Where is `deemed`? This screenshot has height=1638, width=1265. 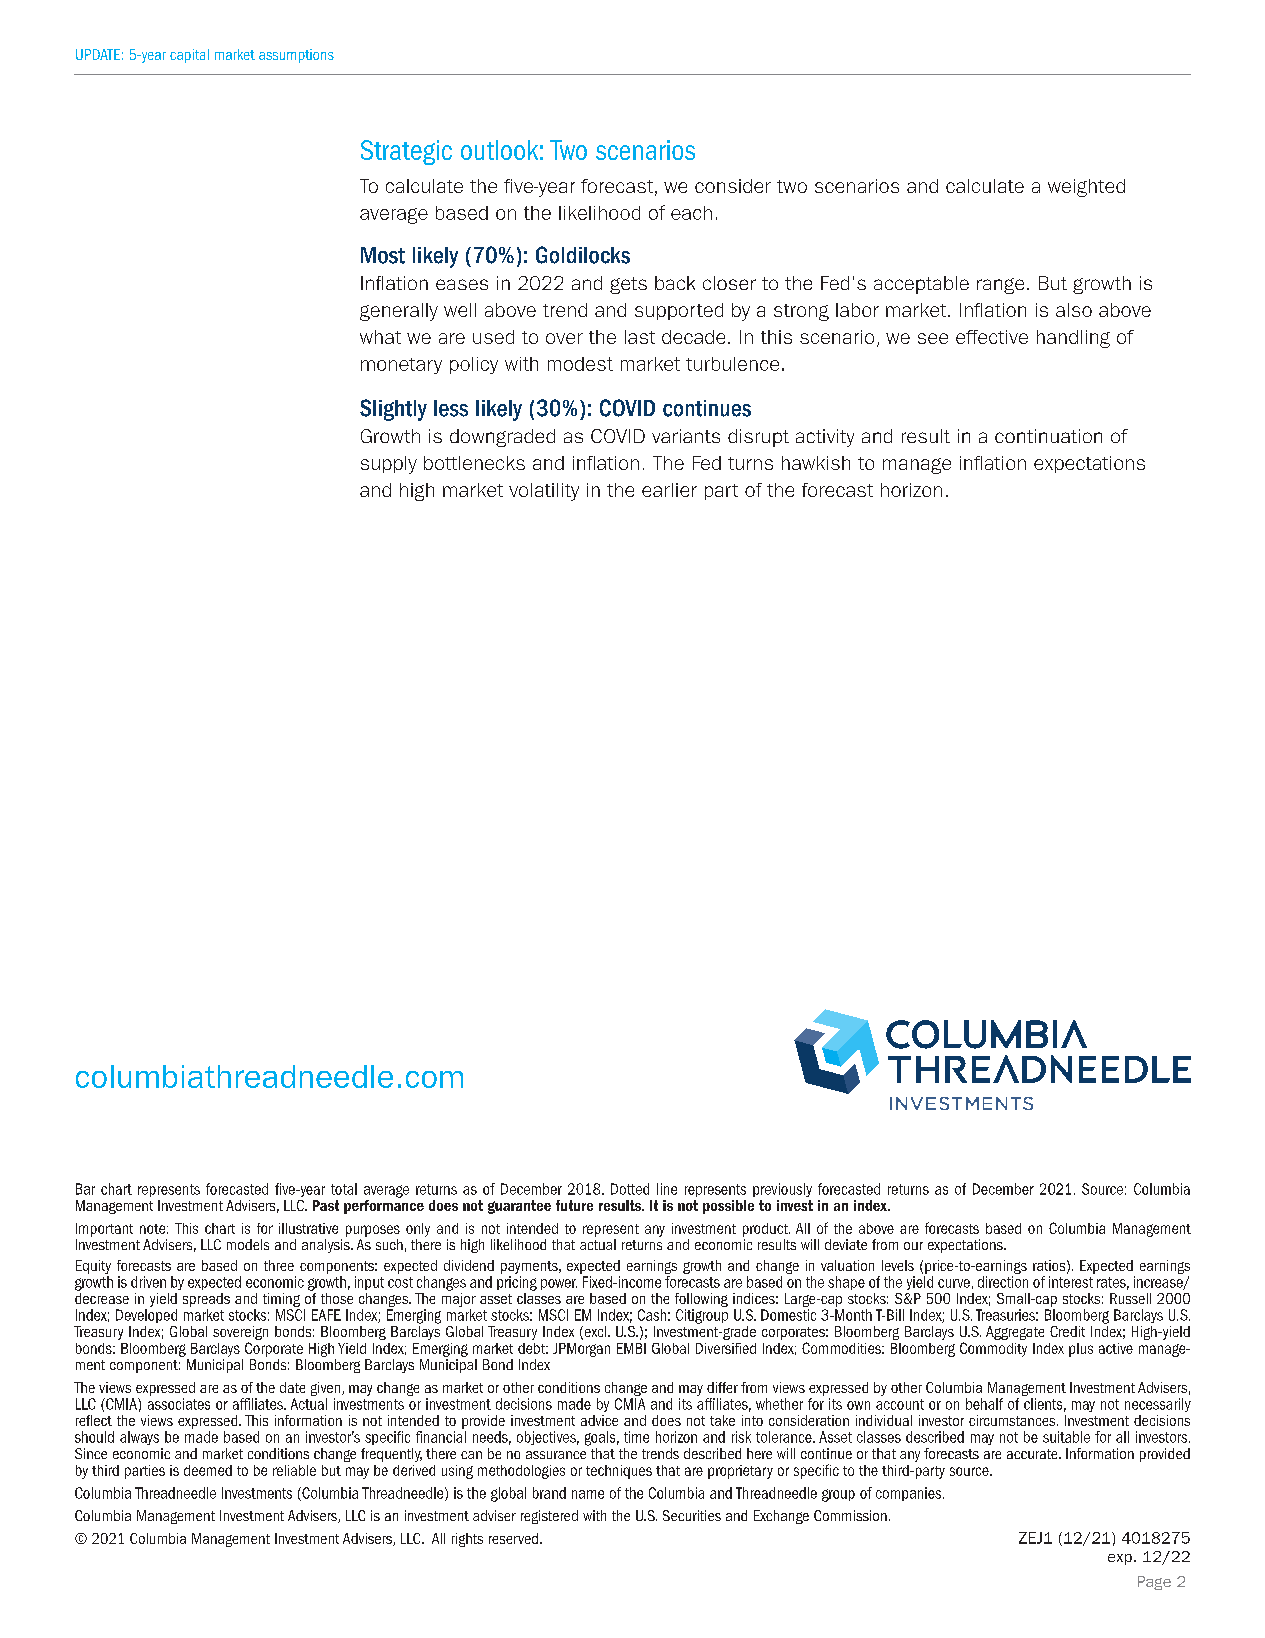
deemed is located at coordinates (208, 1470).
